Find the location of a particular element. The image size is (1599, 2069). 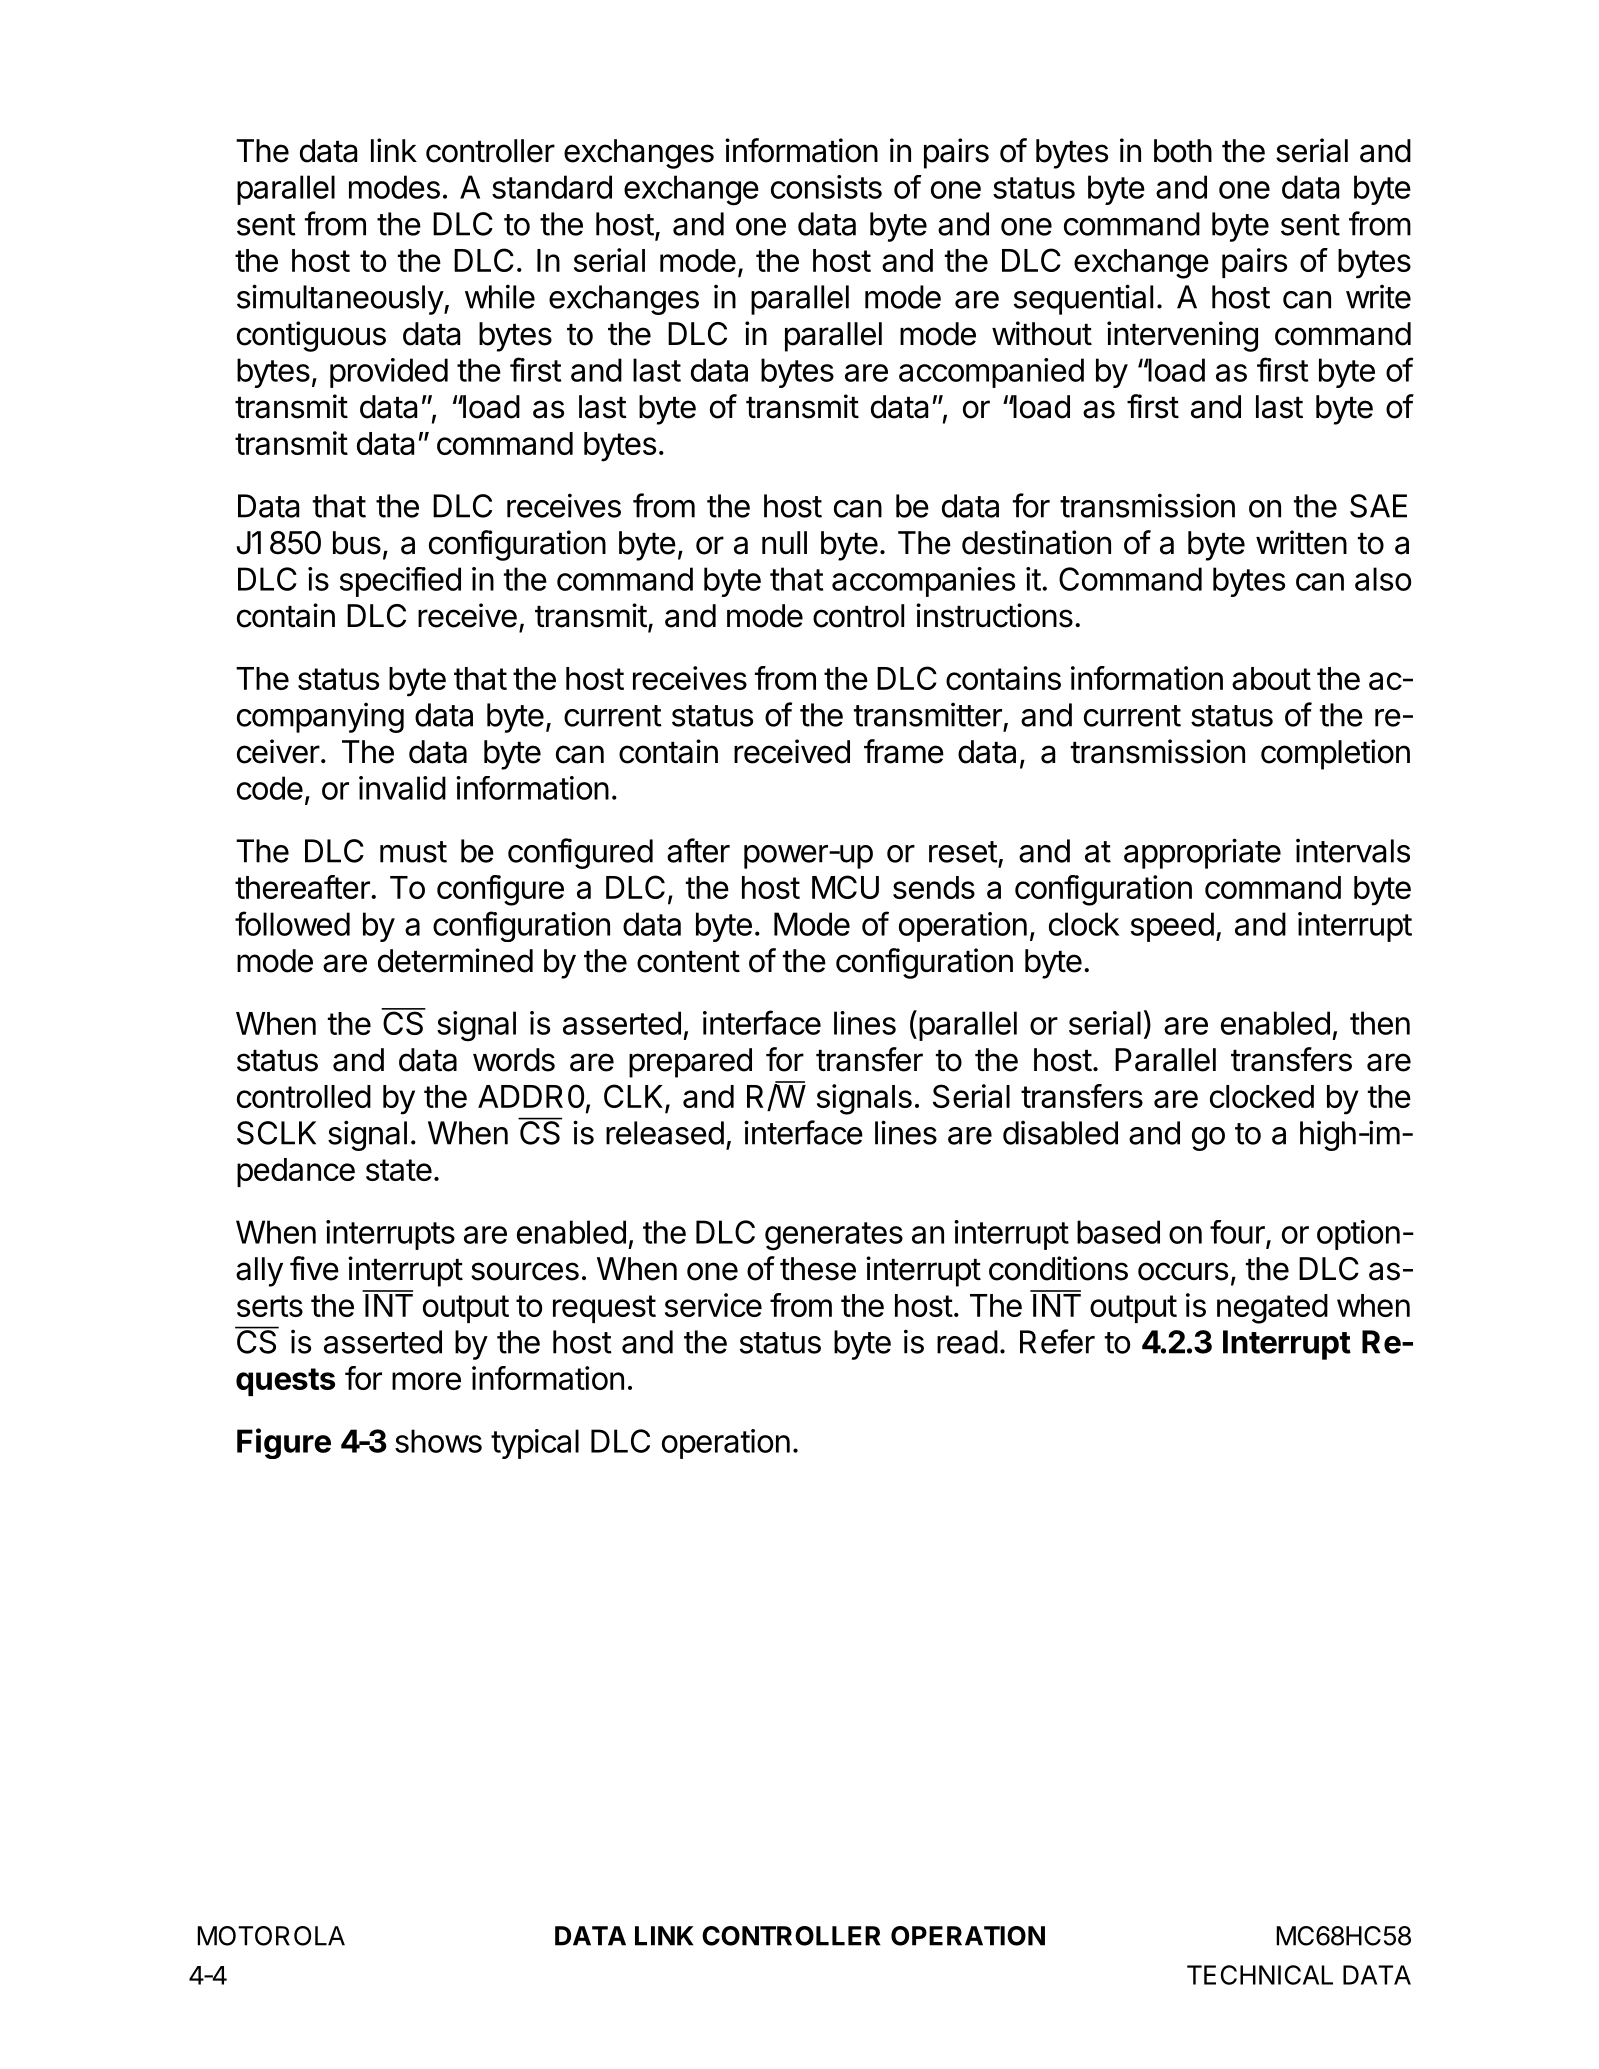

both is located at coordinates (1183, 151).
